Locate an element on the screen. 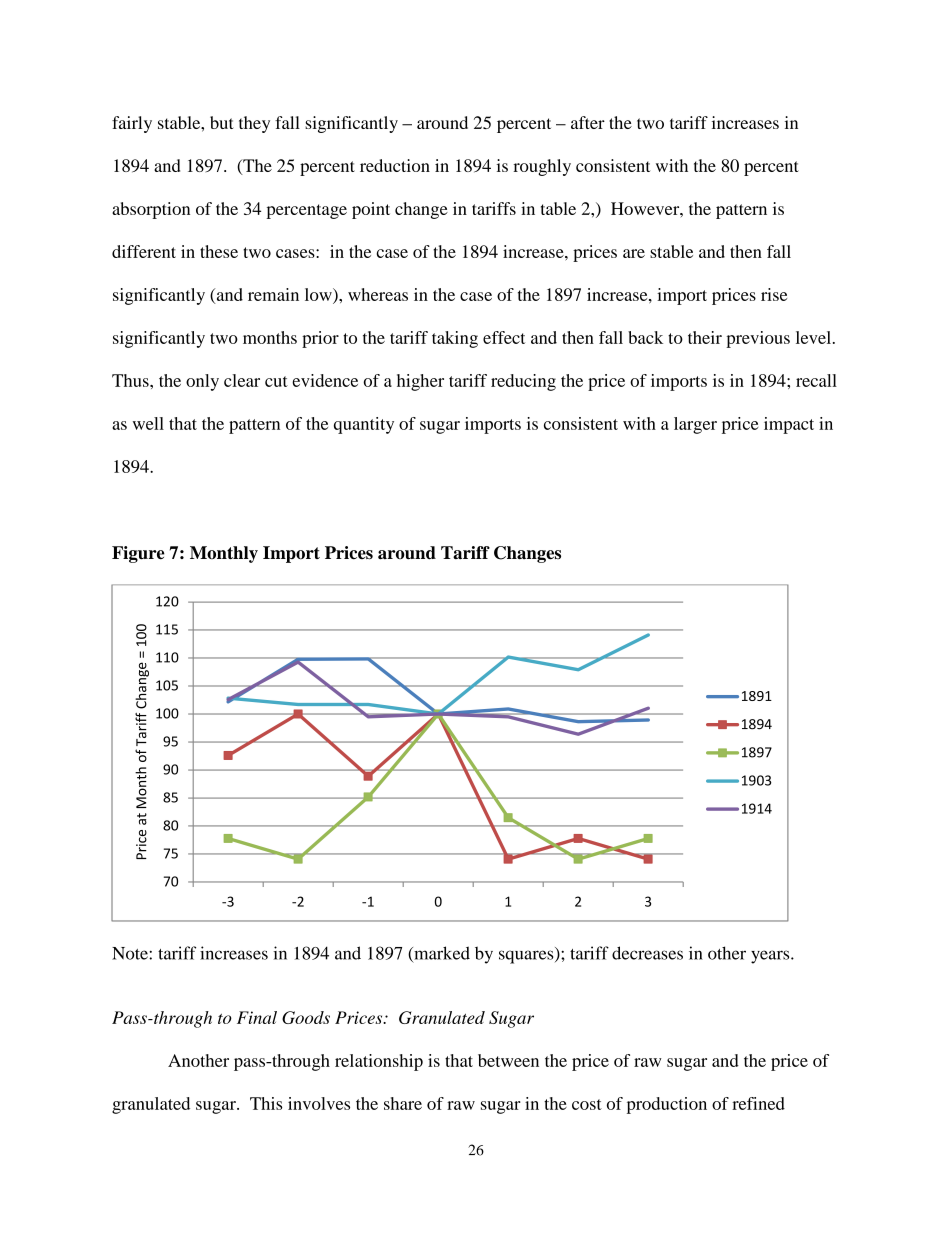 The width and height of the screenshot is (952, 1233). after is located at coordinates (588, 122).
